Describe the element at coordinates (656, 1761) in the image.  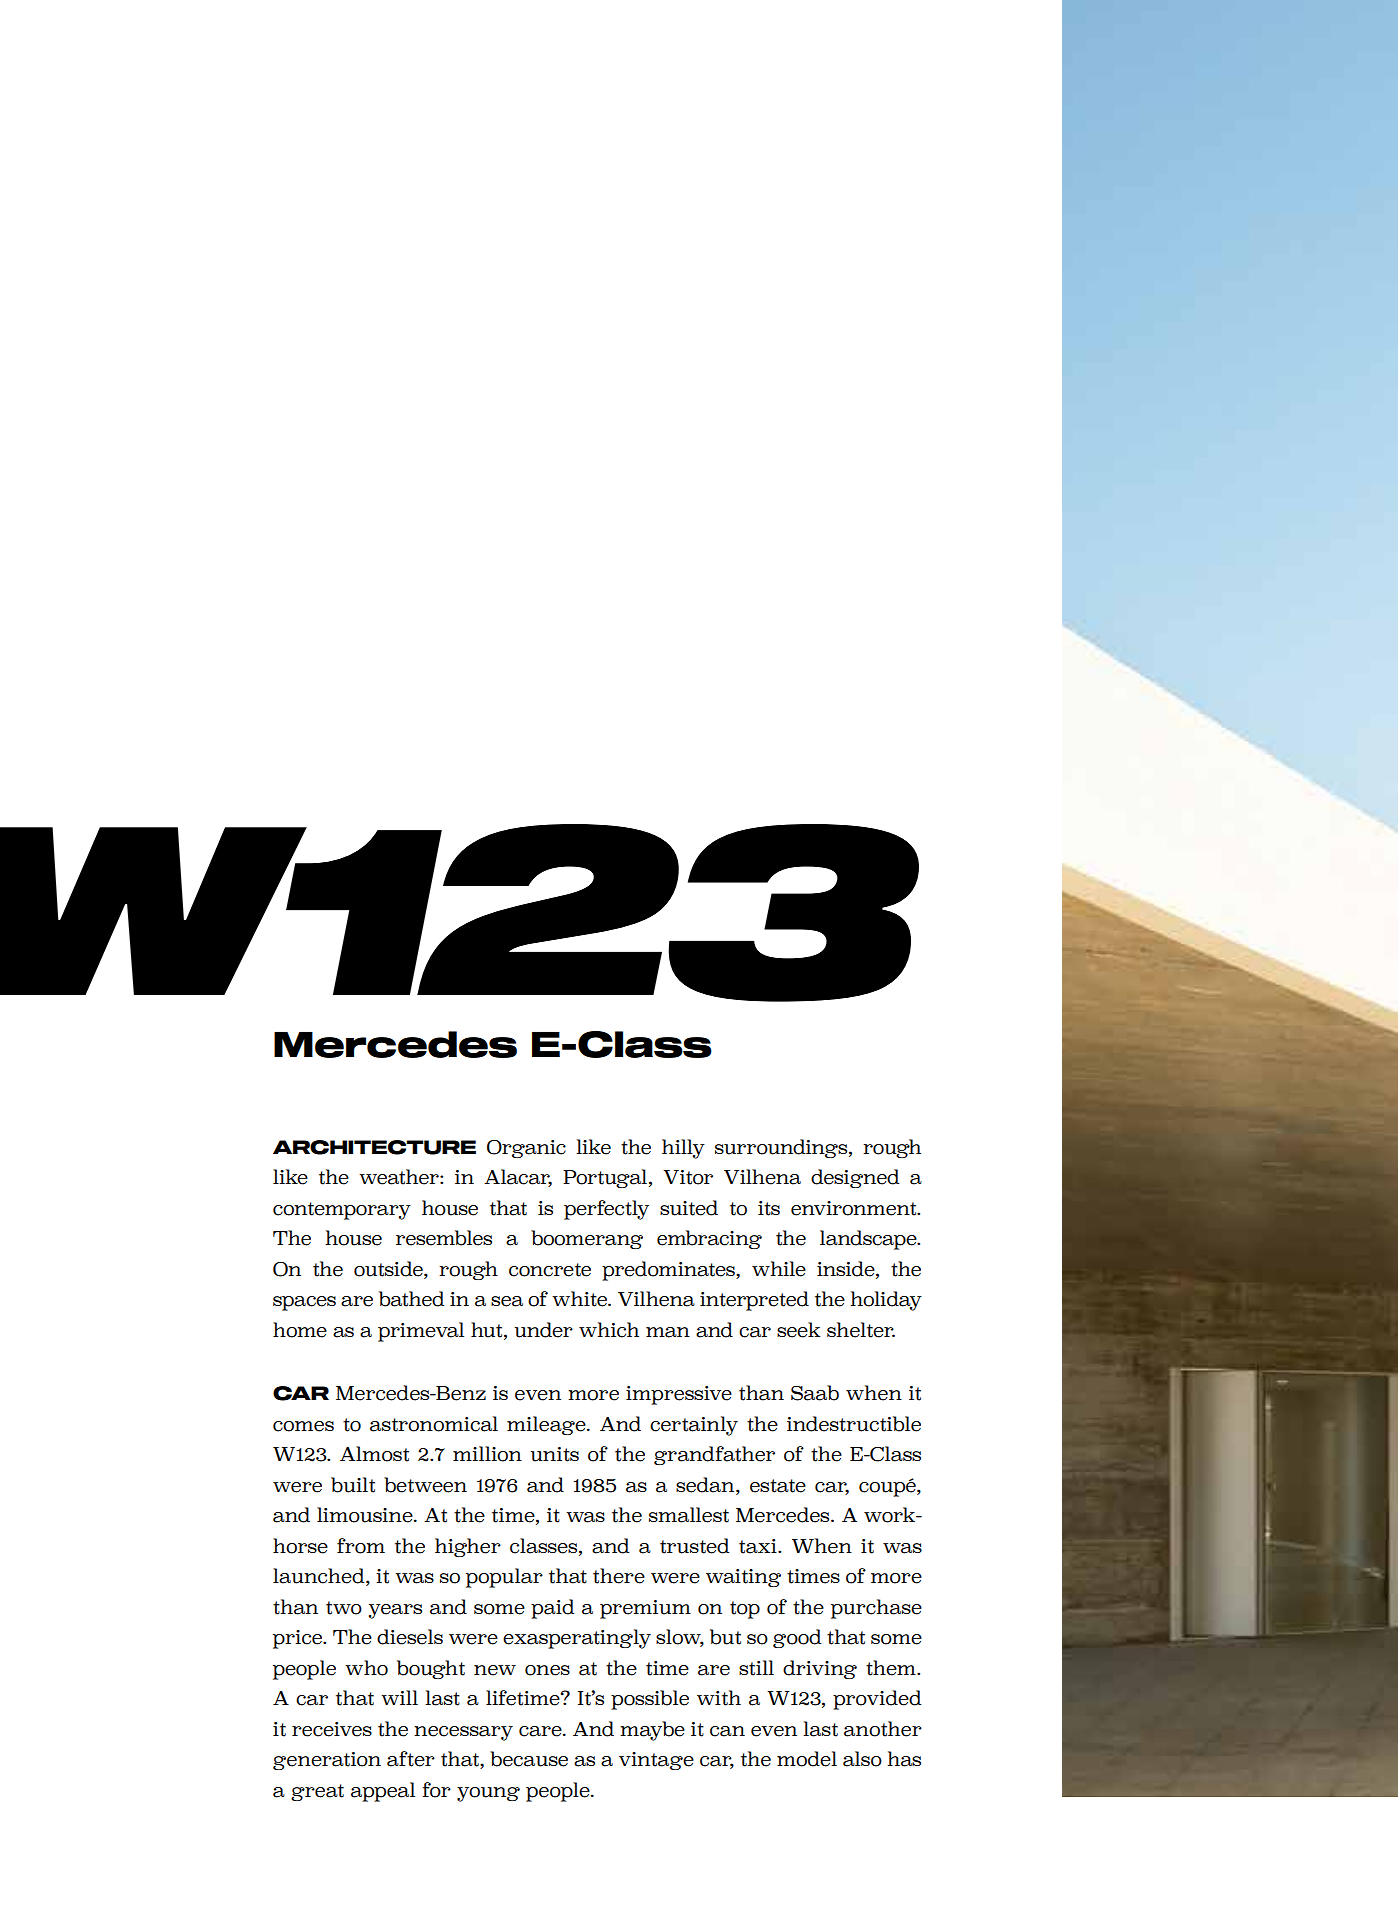
I see `vintage` at that location.
